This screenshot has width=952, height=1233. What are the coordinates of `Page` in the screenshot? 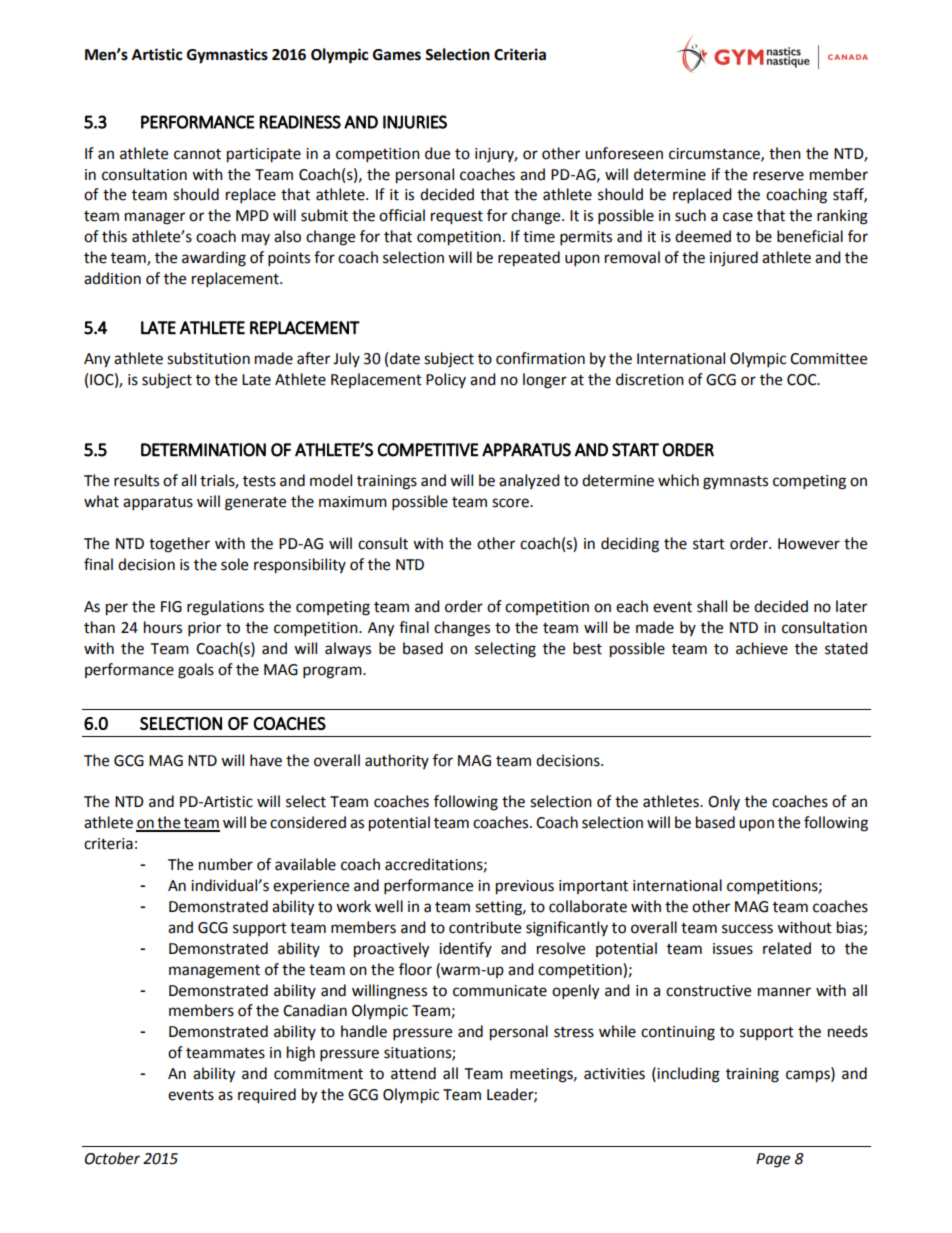 It's located at (773, 1160).
